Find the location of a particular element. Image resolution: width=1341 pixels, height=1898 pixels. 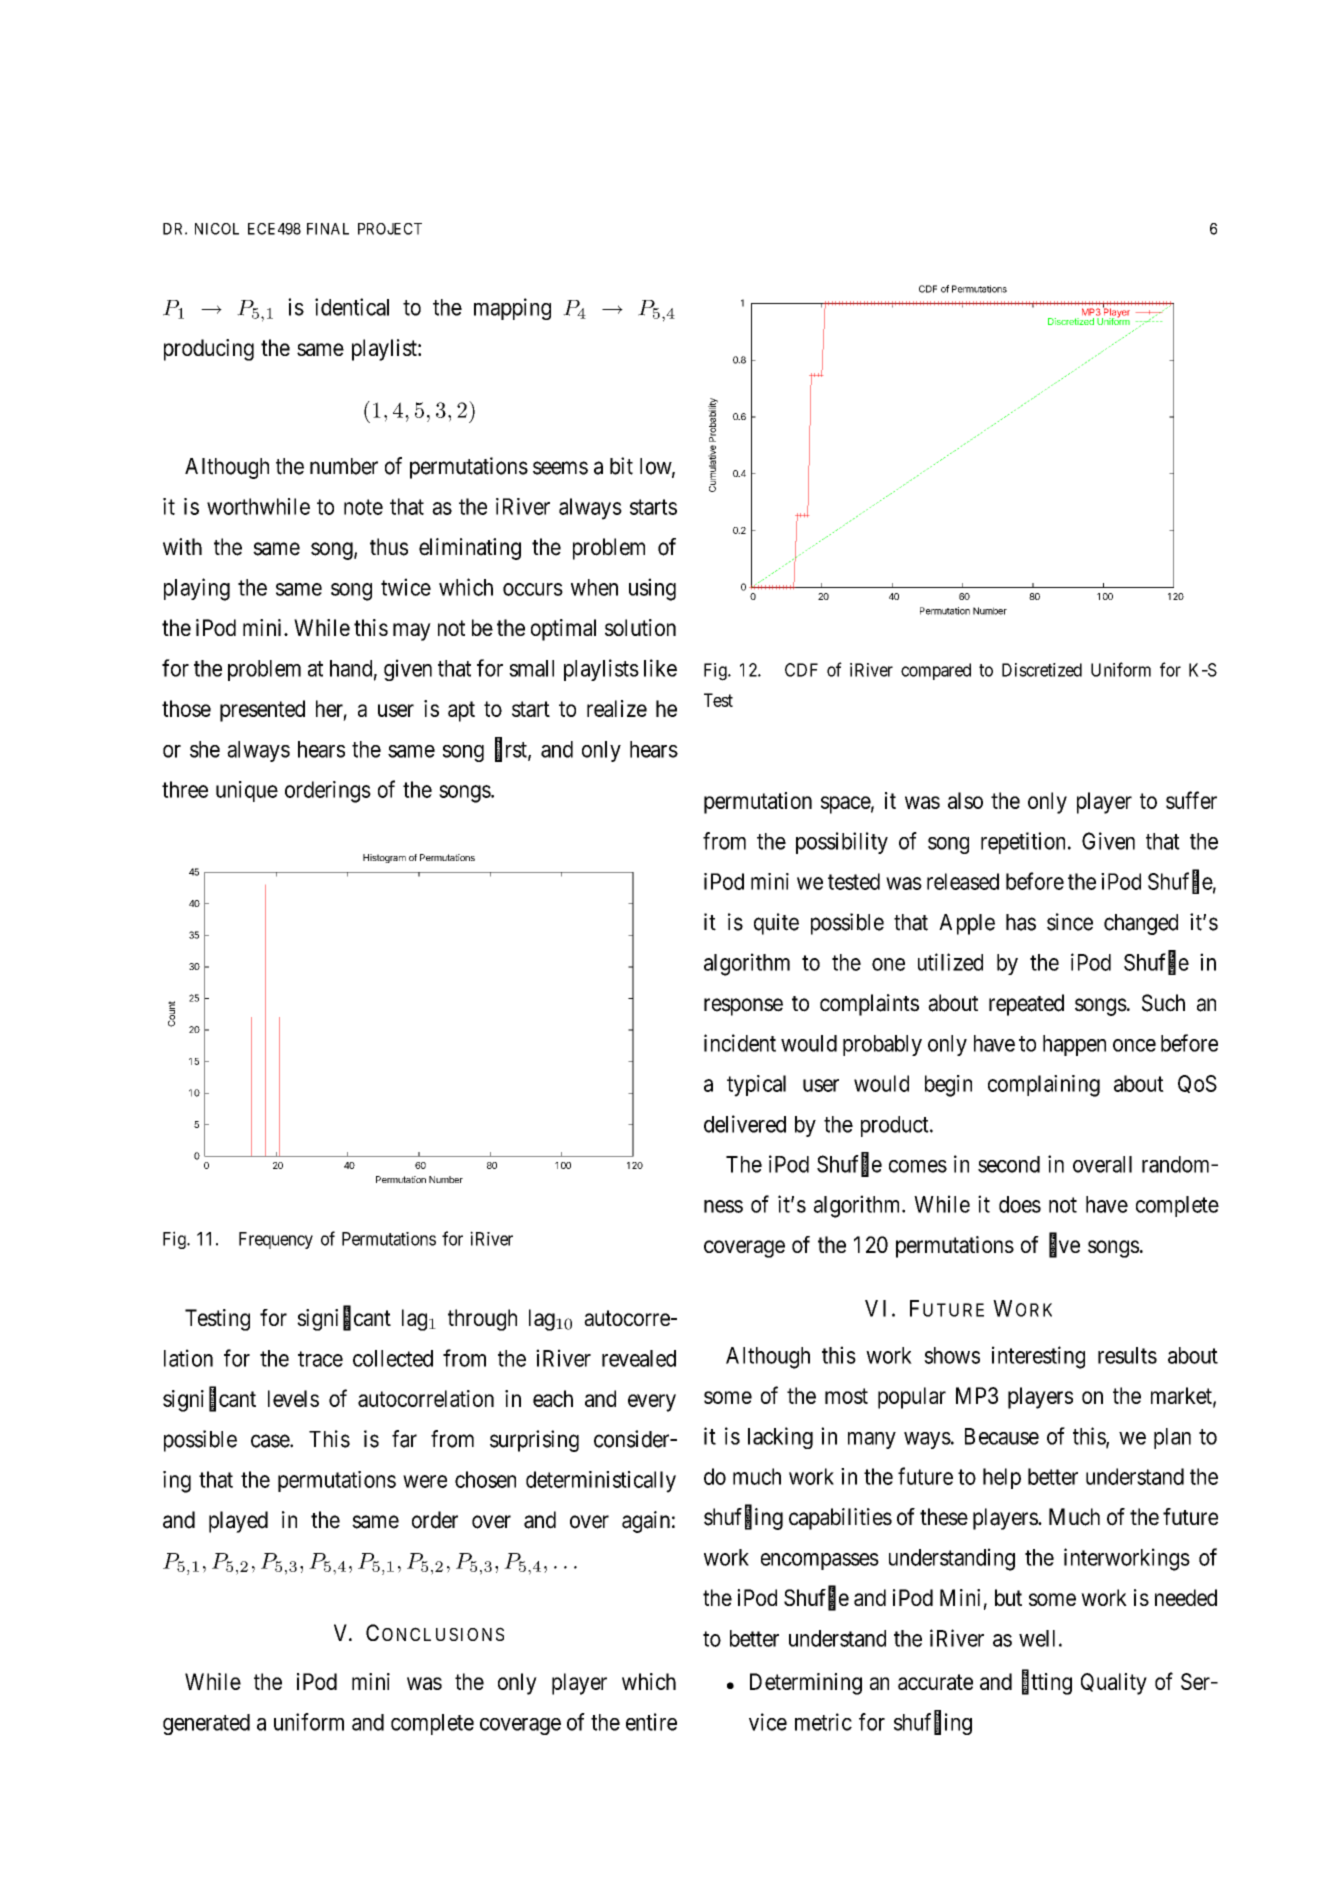

presented is located at coordinates (262, 711).
